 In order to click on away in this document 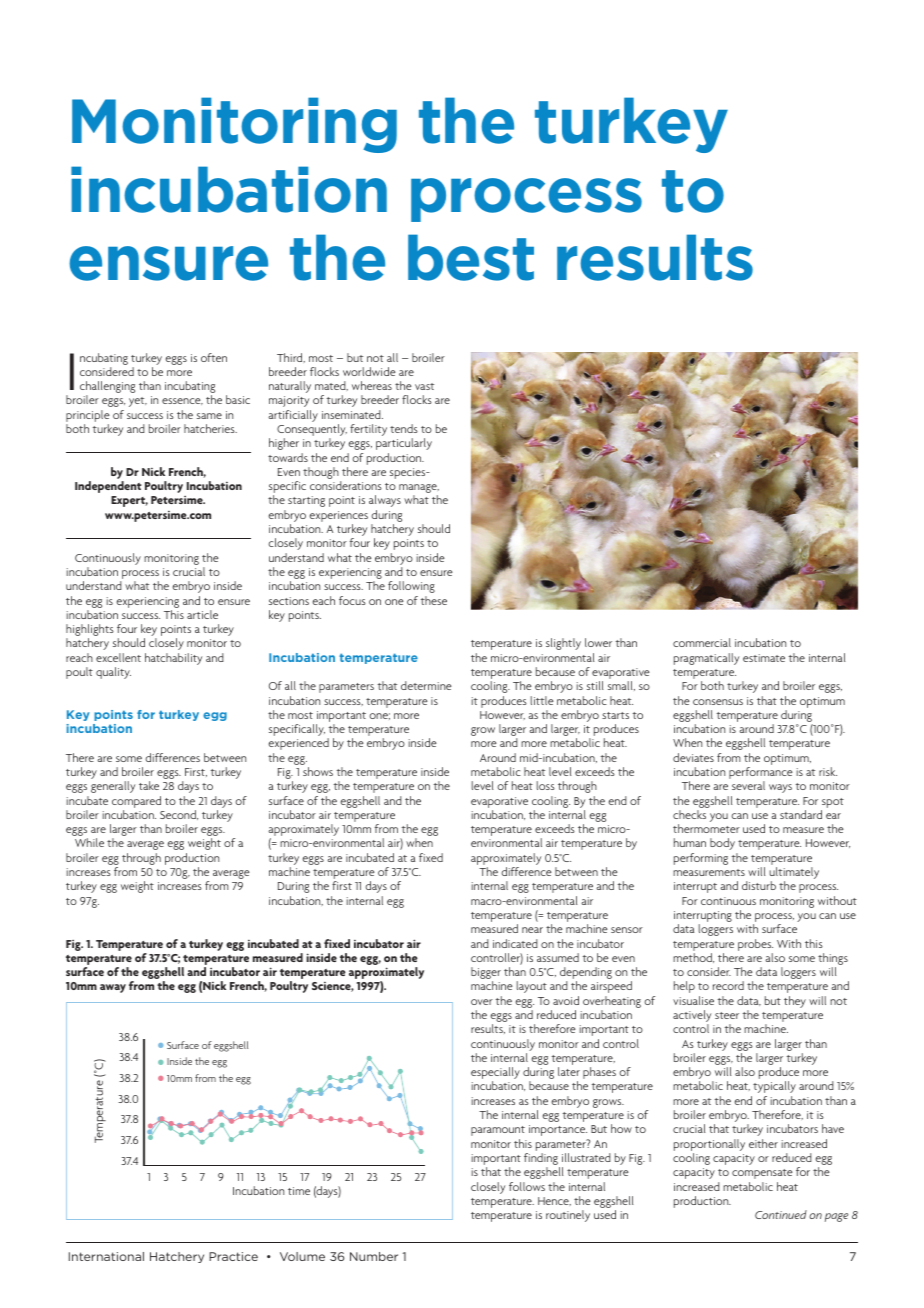, I will do `click(113, 988)`.
